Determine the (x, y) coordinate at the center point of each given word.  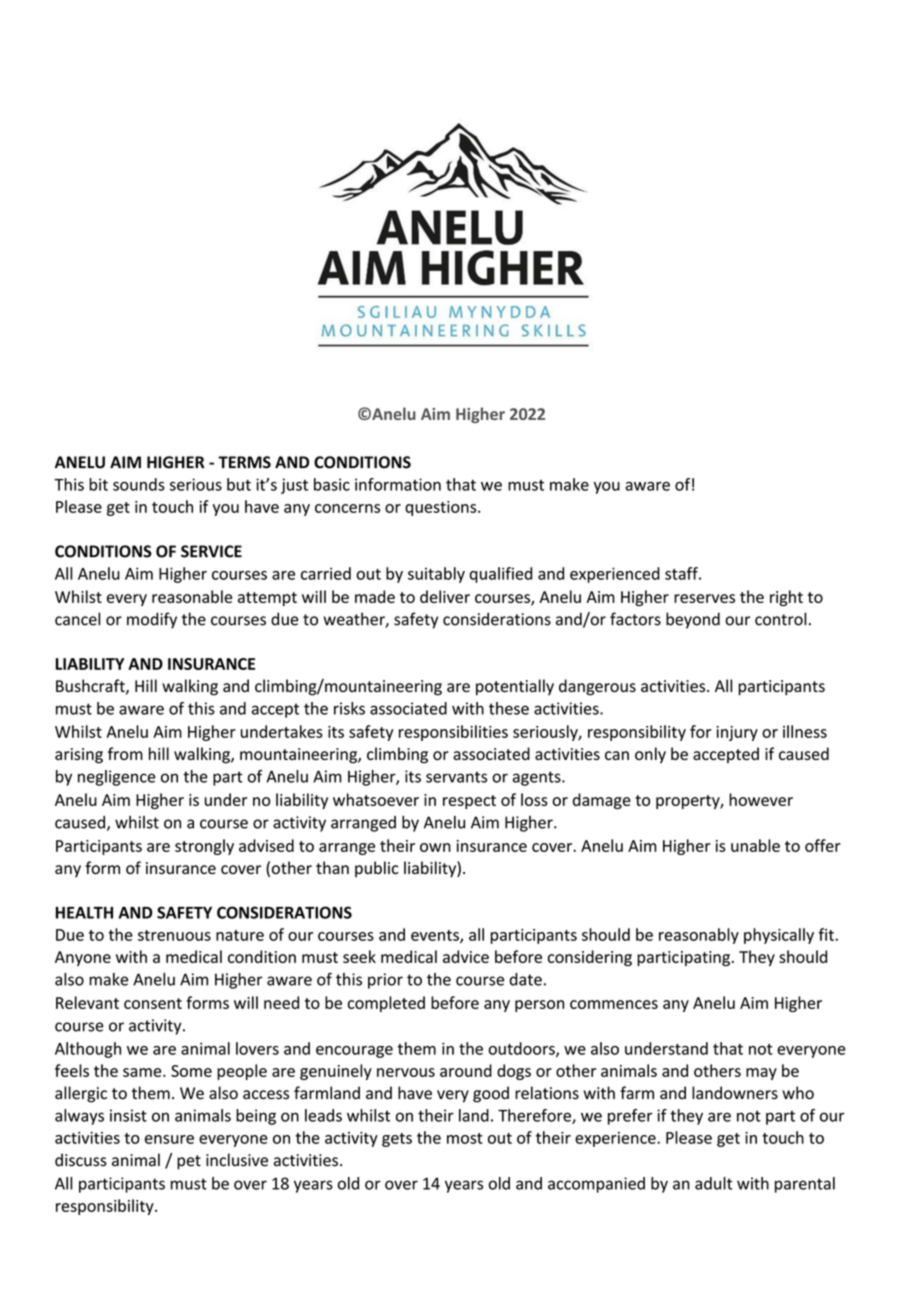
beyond (693, 620)
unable (755, 845)
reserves (704, 598)
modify (152, 620)
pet (189, 1162)
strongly (204, 847)
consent (153, 1003)
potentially (515, 687)
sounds (139, 484)
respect (469, 802)
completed (386, 1004)
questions (442, 508)
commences (614, 1004)
